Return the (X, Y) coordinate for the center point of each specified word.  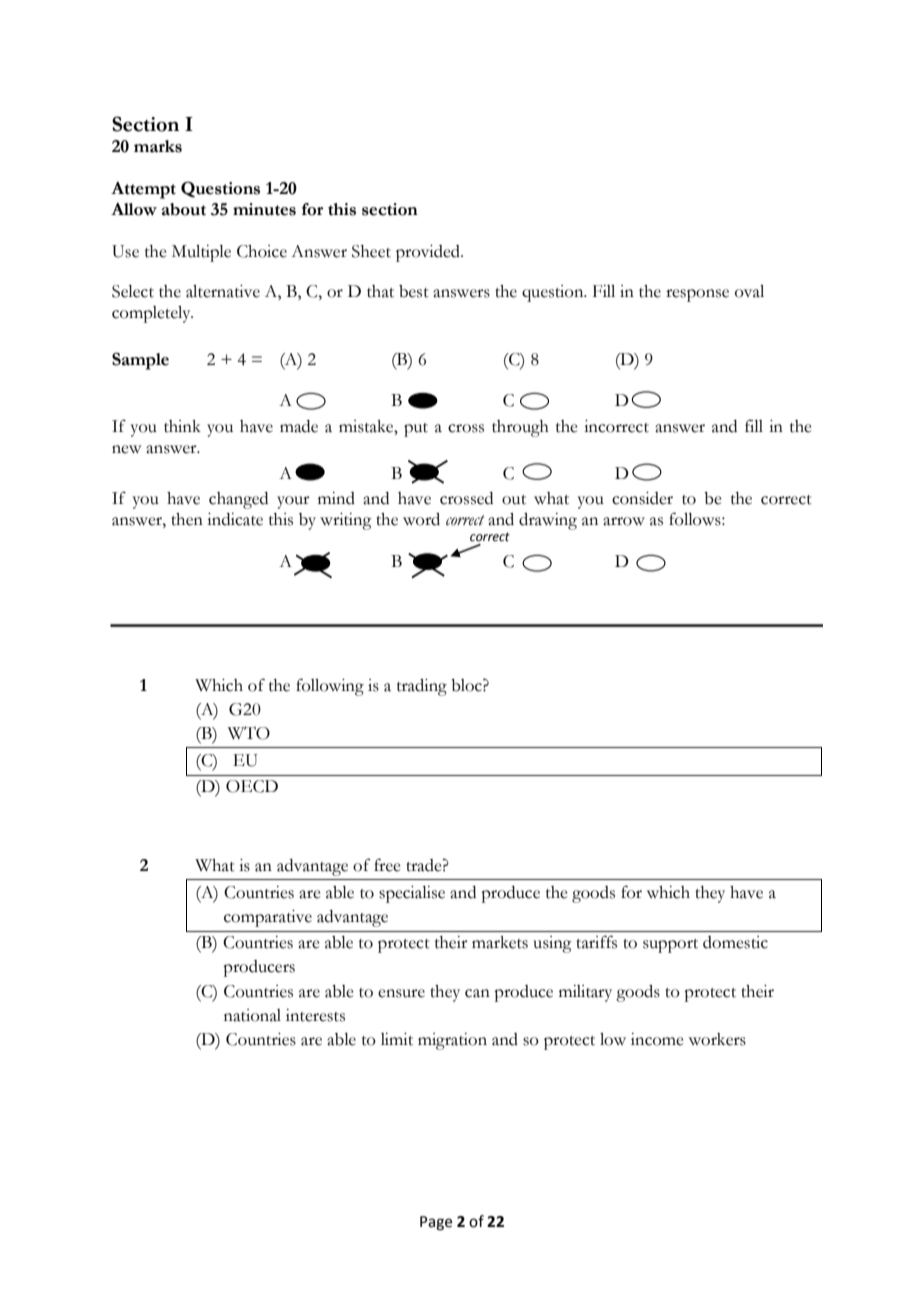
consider (642, 498)
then (187, 519)
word (421, 519)
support (670, 946)
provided (429, 253)
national (252, 1015)
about (184, 209)
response (697, 295)
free (387, 865)
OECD (252, 786)
